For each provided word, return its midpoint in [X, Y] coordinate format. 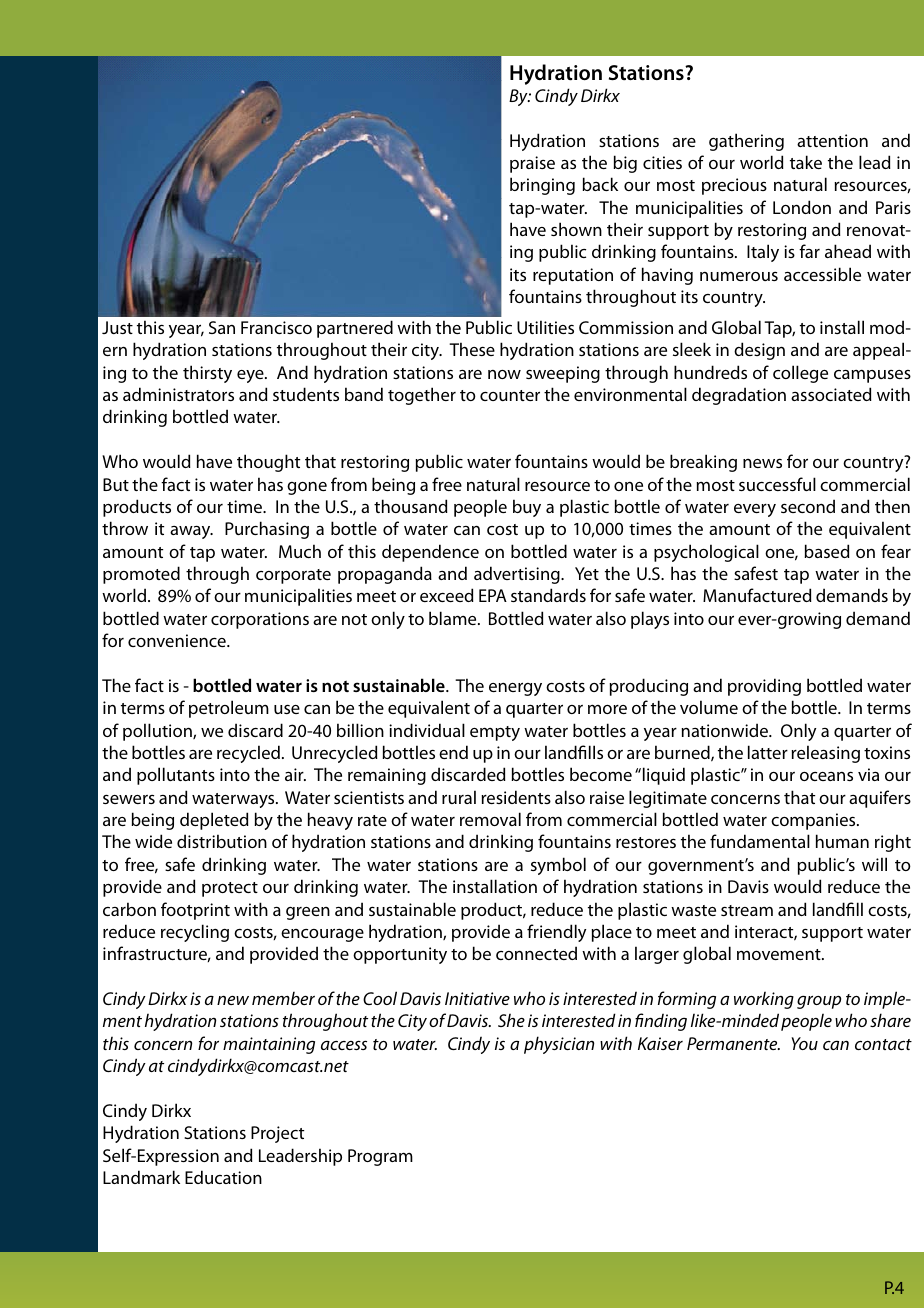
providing [764, 687]
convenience [178, 640]
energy [515, 689]
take [806, 162]
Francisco [276, 327]
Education [223, 1177]
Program [380, 1157]
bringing [542, 186]
